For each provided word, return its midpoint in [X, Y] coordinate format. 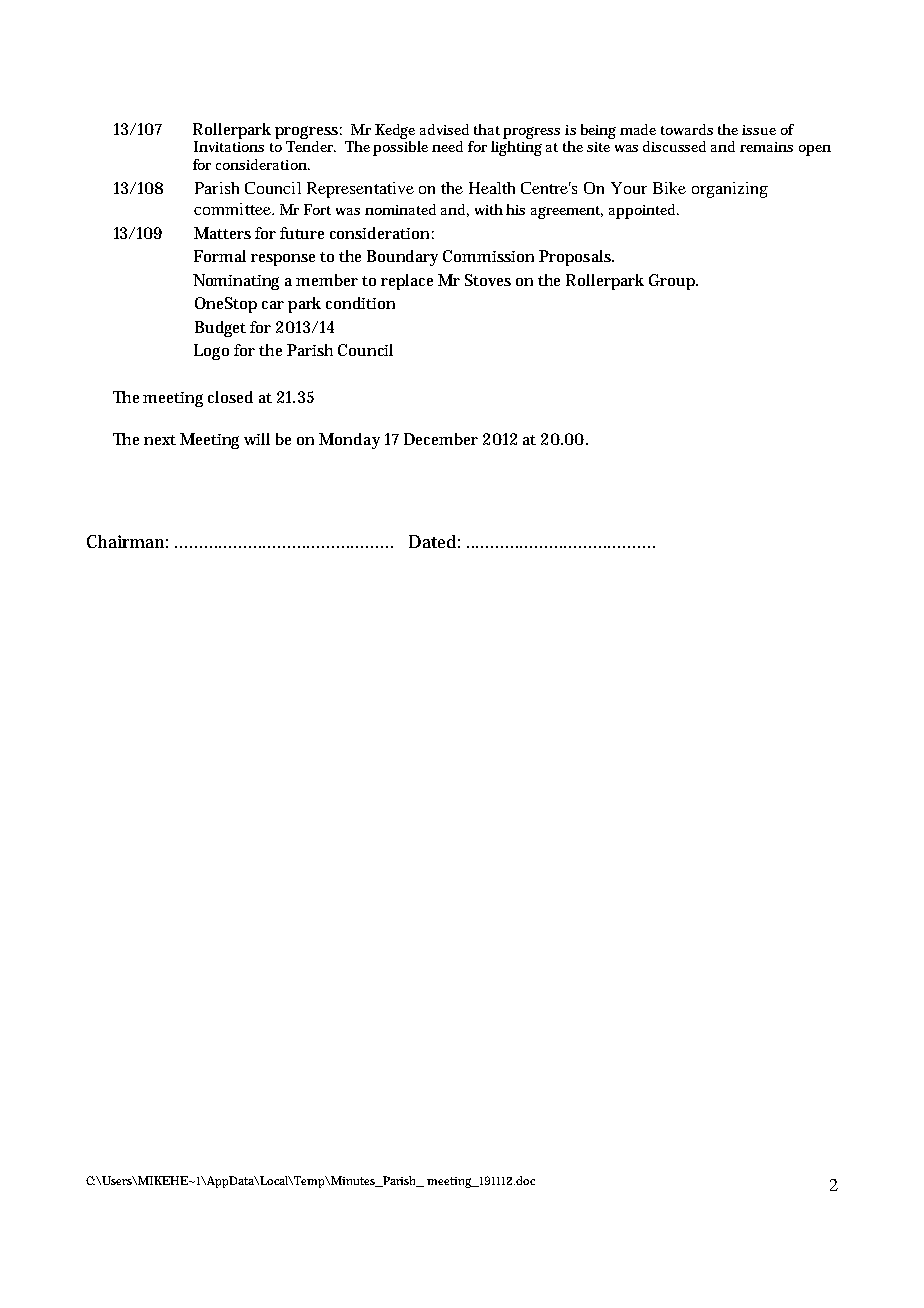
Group [673, 282]
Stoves [488, 280]
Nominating [236, 282]
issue [759, 130]
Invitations [229, 146]
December [441, 439]
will [257, 439]
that [487, 129]
